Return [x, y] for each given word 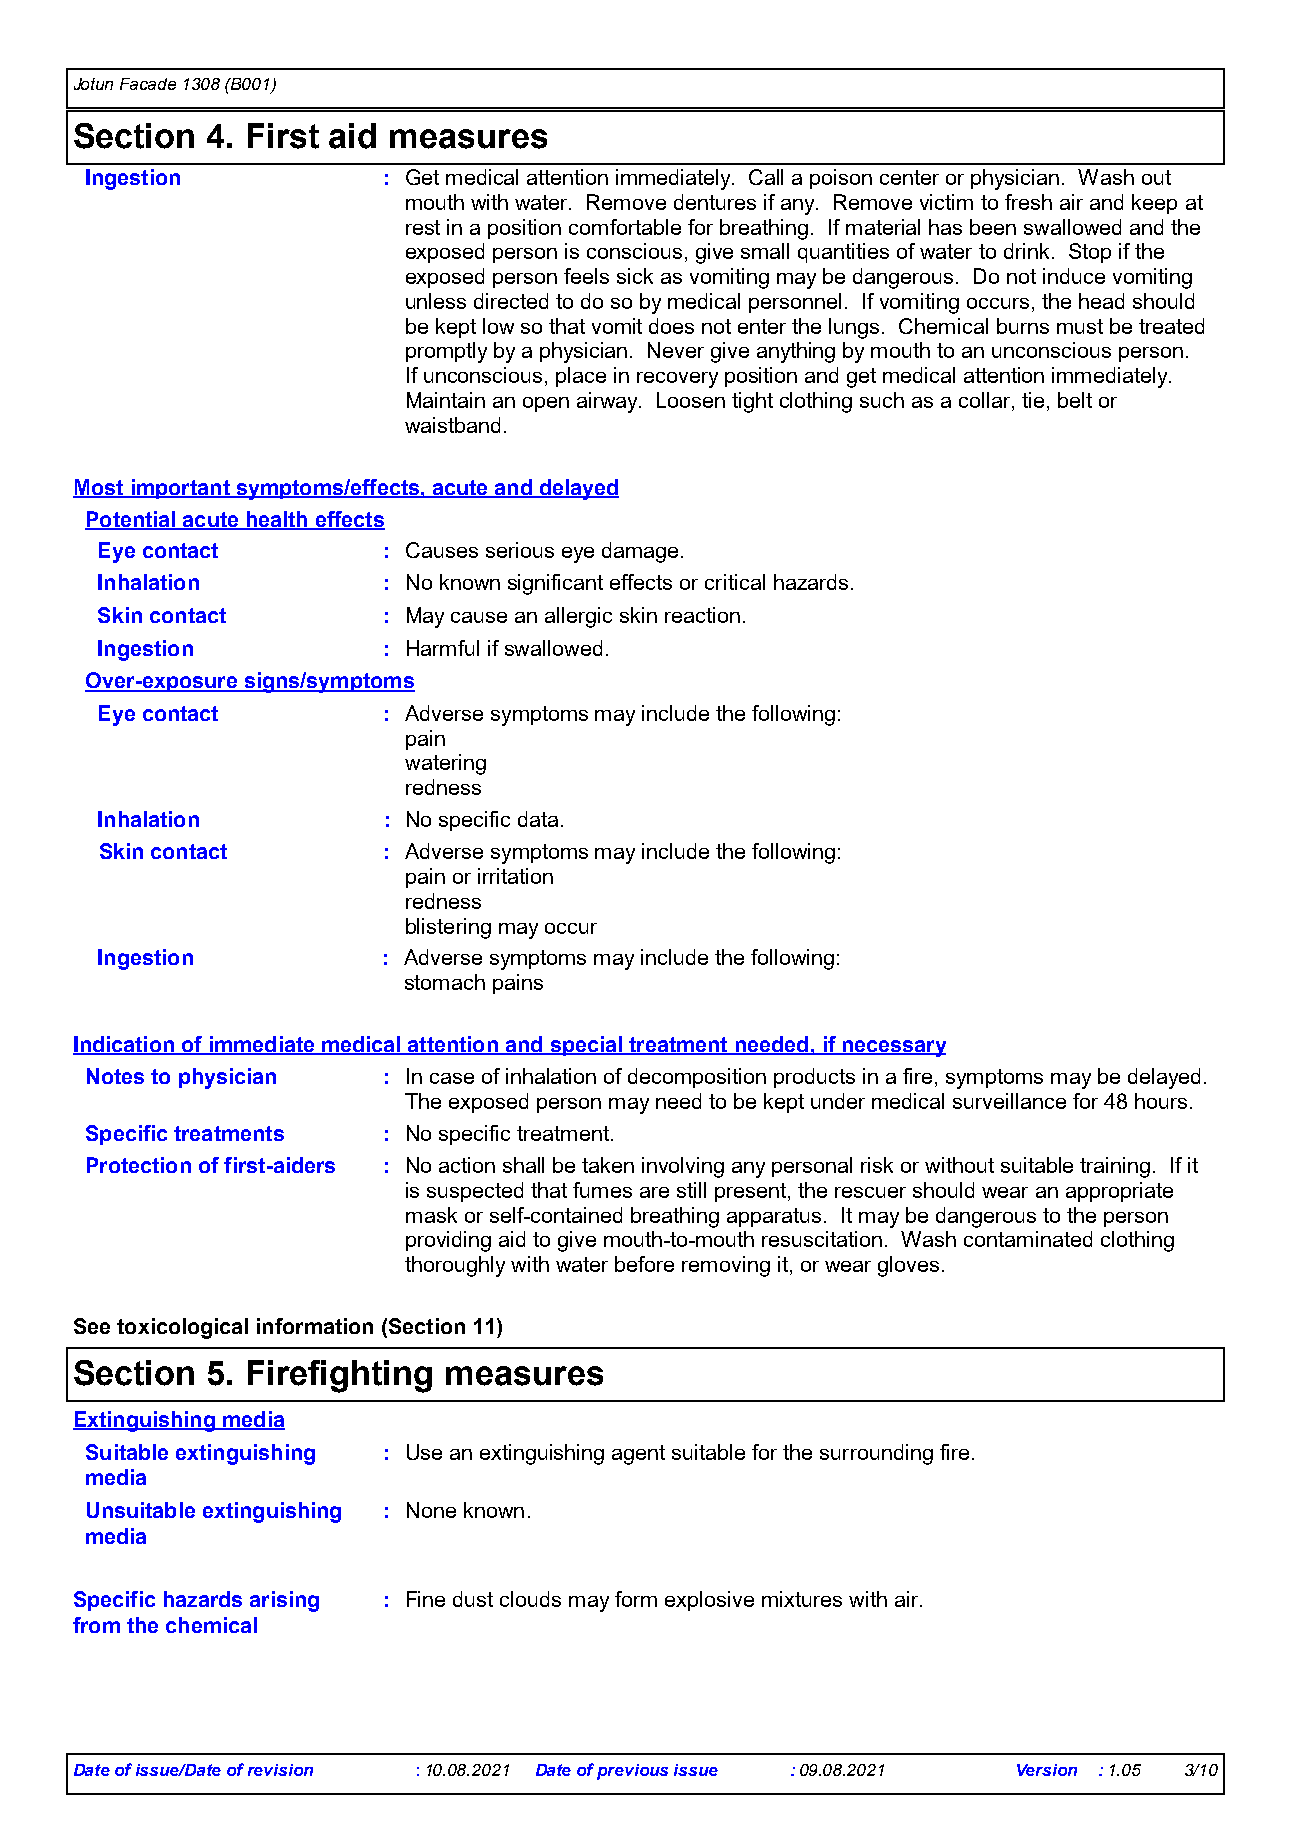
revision [280, 1770]
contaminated [1028, 1239]
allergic [578, 617]
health [277, 520]
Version [1047, 1770]
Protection [139, 1165]
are [654, 1192]
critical [735, 582]
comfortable [625, 227]
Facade [148, 84]
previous [632, 1772]
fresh [1028, 202]
